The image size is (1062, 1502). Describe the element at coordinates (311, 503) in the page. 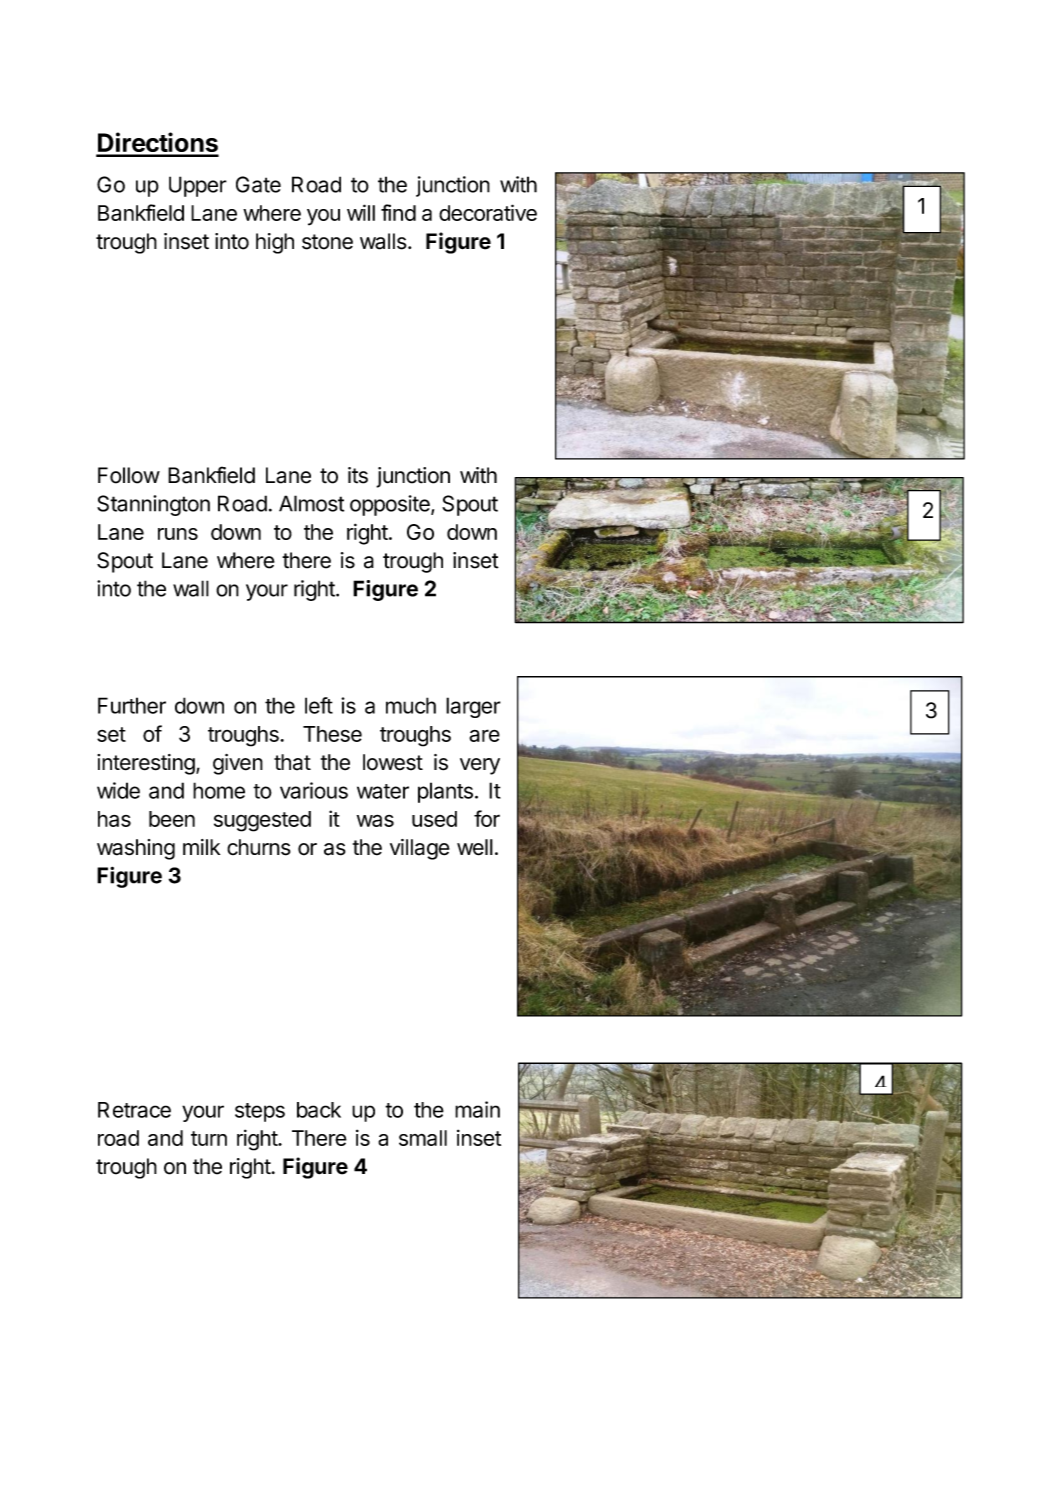

I see `Almost` at that location.
